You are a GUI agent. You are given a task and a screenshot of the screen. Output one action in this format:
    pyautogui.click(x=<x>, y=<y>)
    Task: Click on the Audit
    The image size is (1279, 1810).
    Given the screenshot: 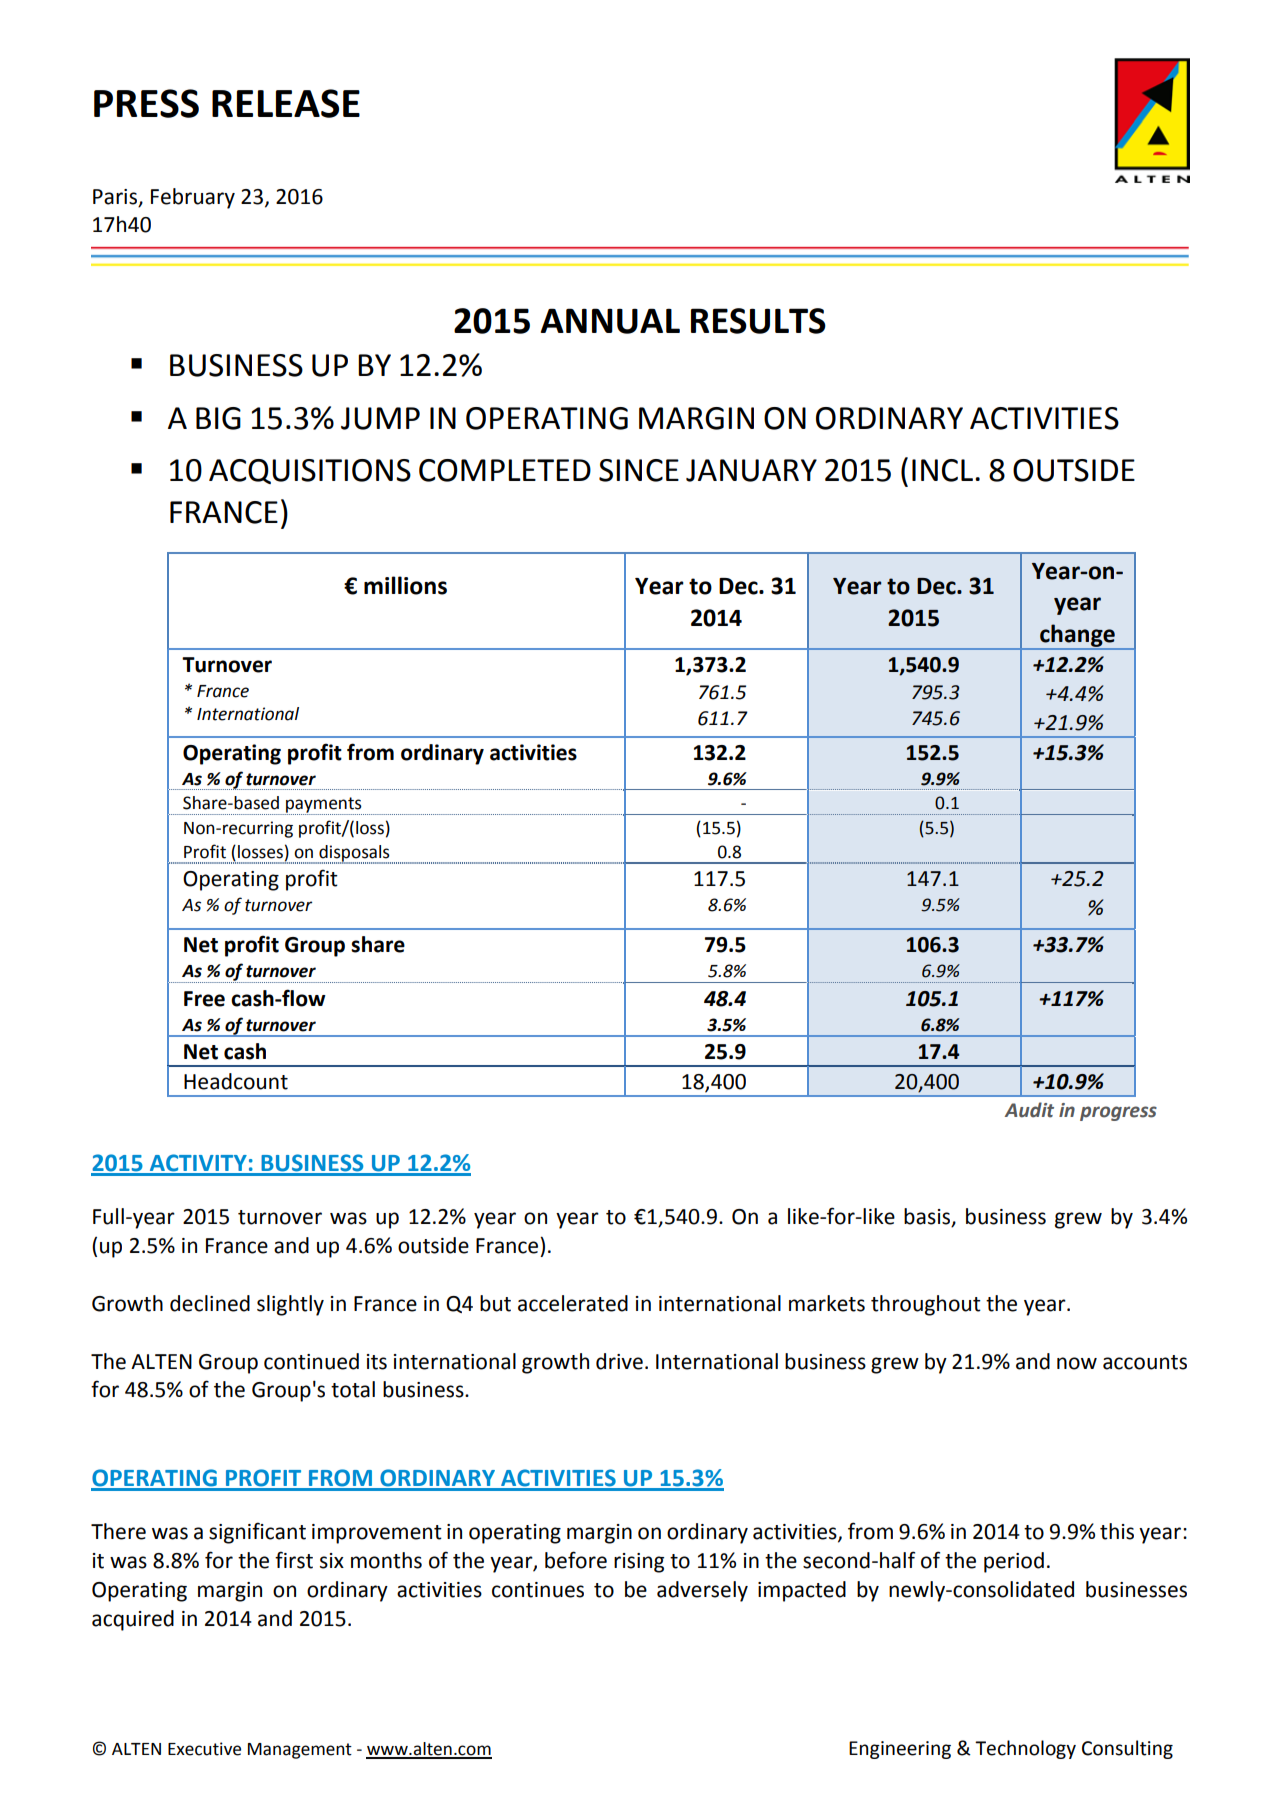 What is the action you would take?
    pyautogui.click(x=1029, y=1110)
